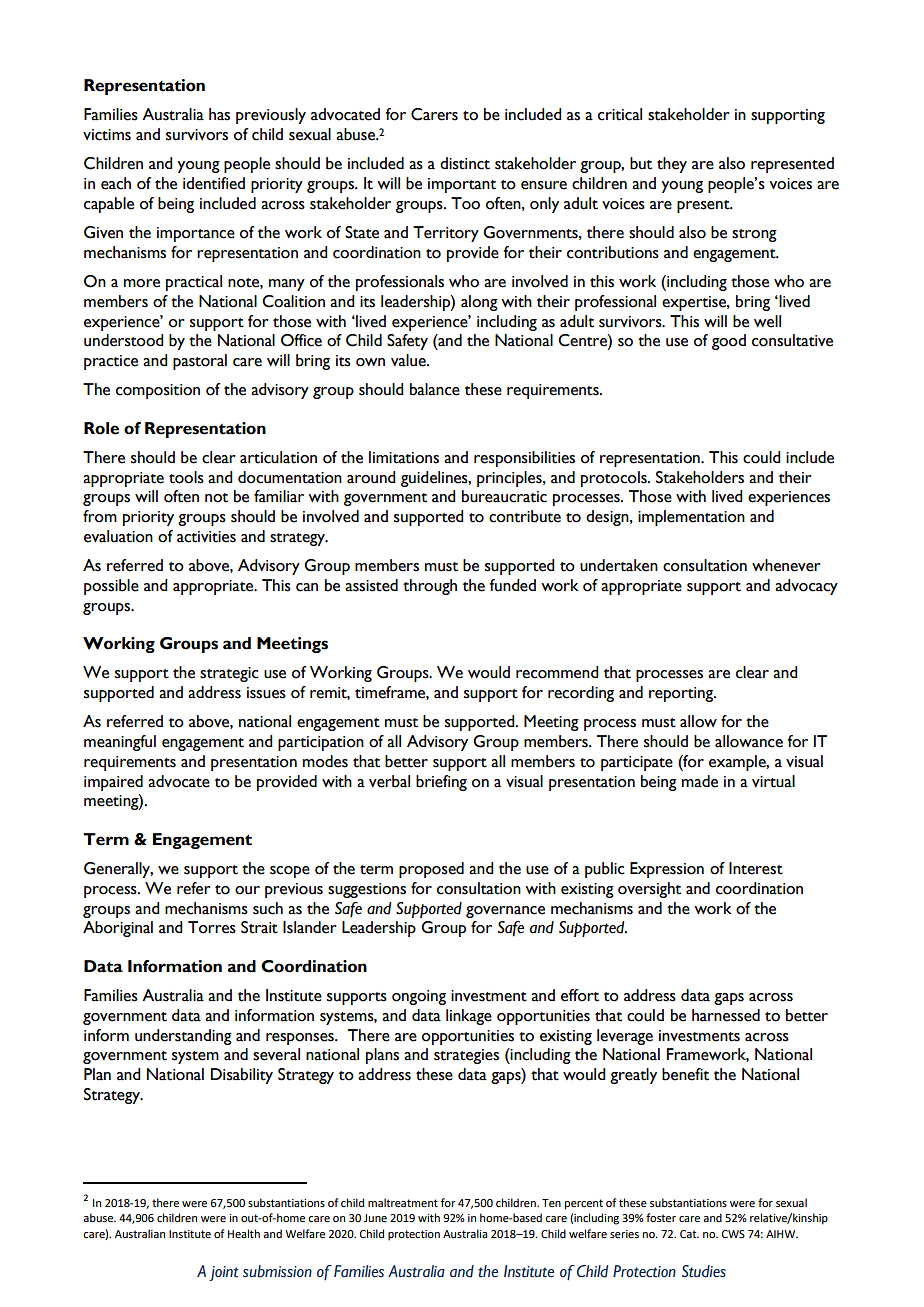  What do you see at coordinates (431, 870) in the screenshot?
I see `proposed` at bounding box center [431, 870].
